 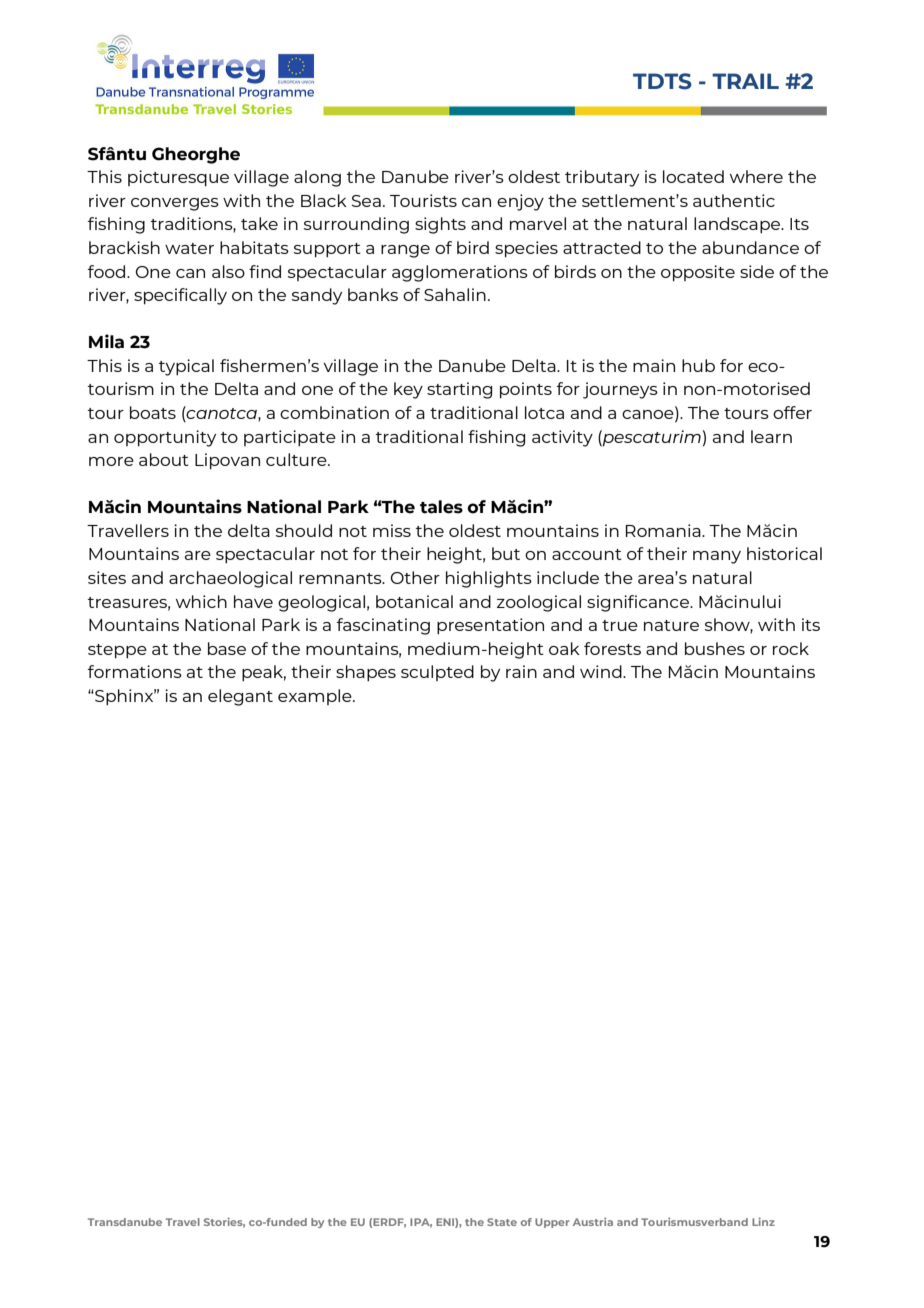 I want to click on base, so click(x=227, y=648).
